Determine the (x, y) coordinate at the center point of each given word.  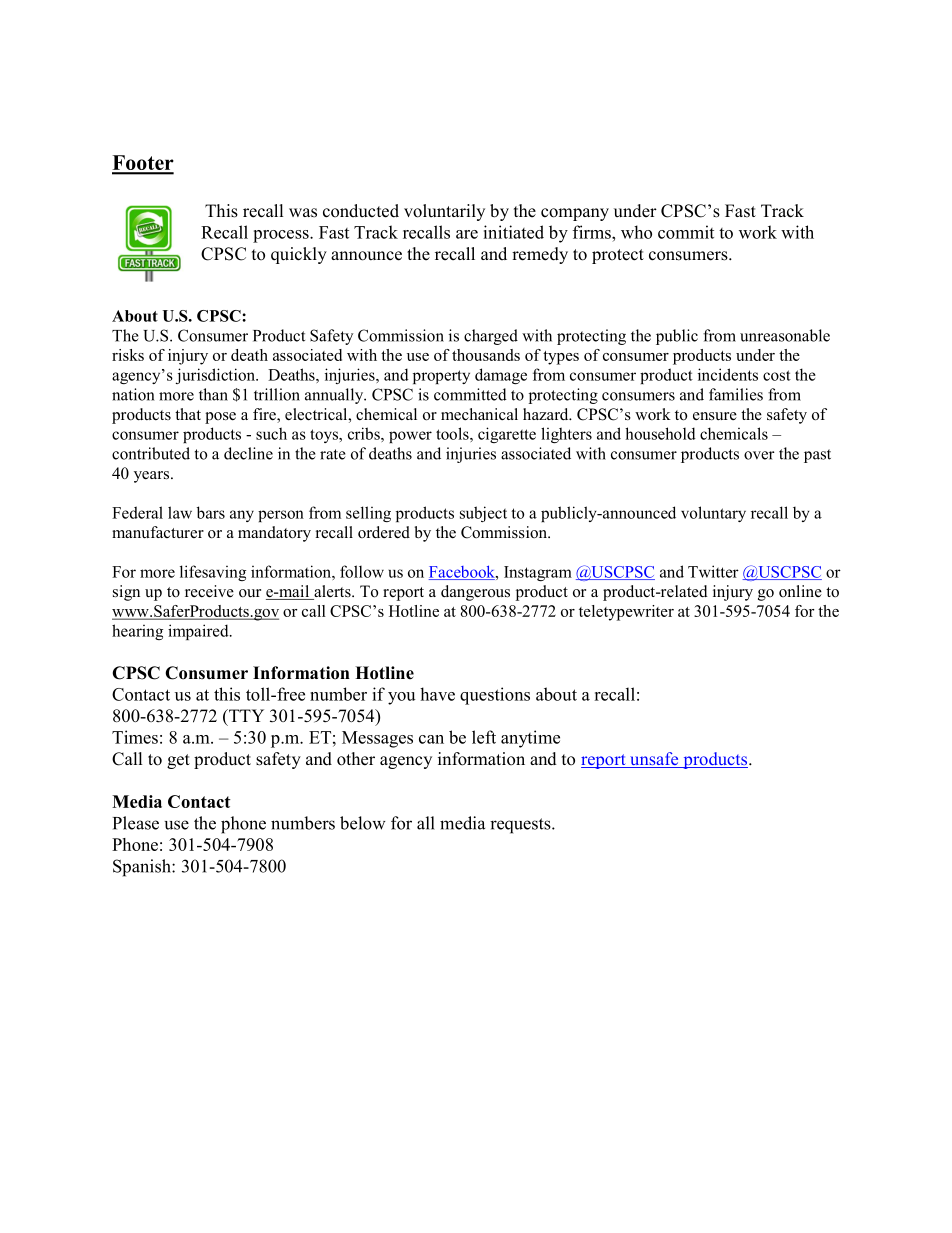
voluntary (713, 514)
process (282, 236)
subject (483, 514)
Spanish (143, 868)
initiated (513, 232)
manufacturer (158, 532)
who (636, 232)
